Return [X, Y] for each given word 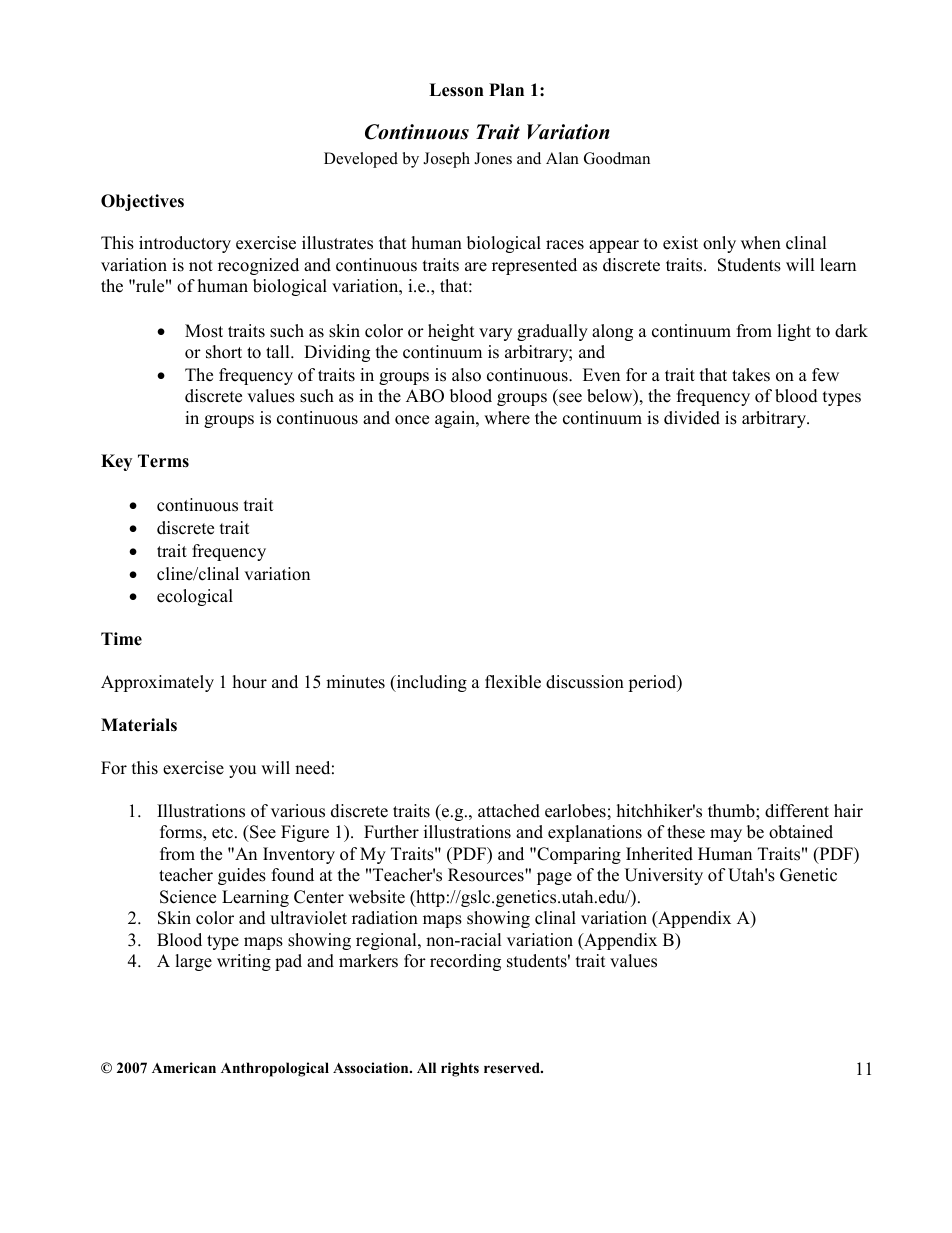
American [184, 1067]
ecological [195, 597]
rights [460, 1069]
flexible [513, 682]
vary [495, 334]
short [224, 352]
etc [222, 833]
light [794, 332]
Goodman [617, 158]
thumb [732, 811]
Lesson [456, 90]
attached [509, 811]
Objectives [142, 202]
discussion [585, 682]
